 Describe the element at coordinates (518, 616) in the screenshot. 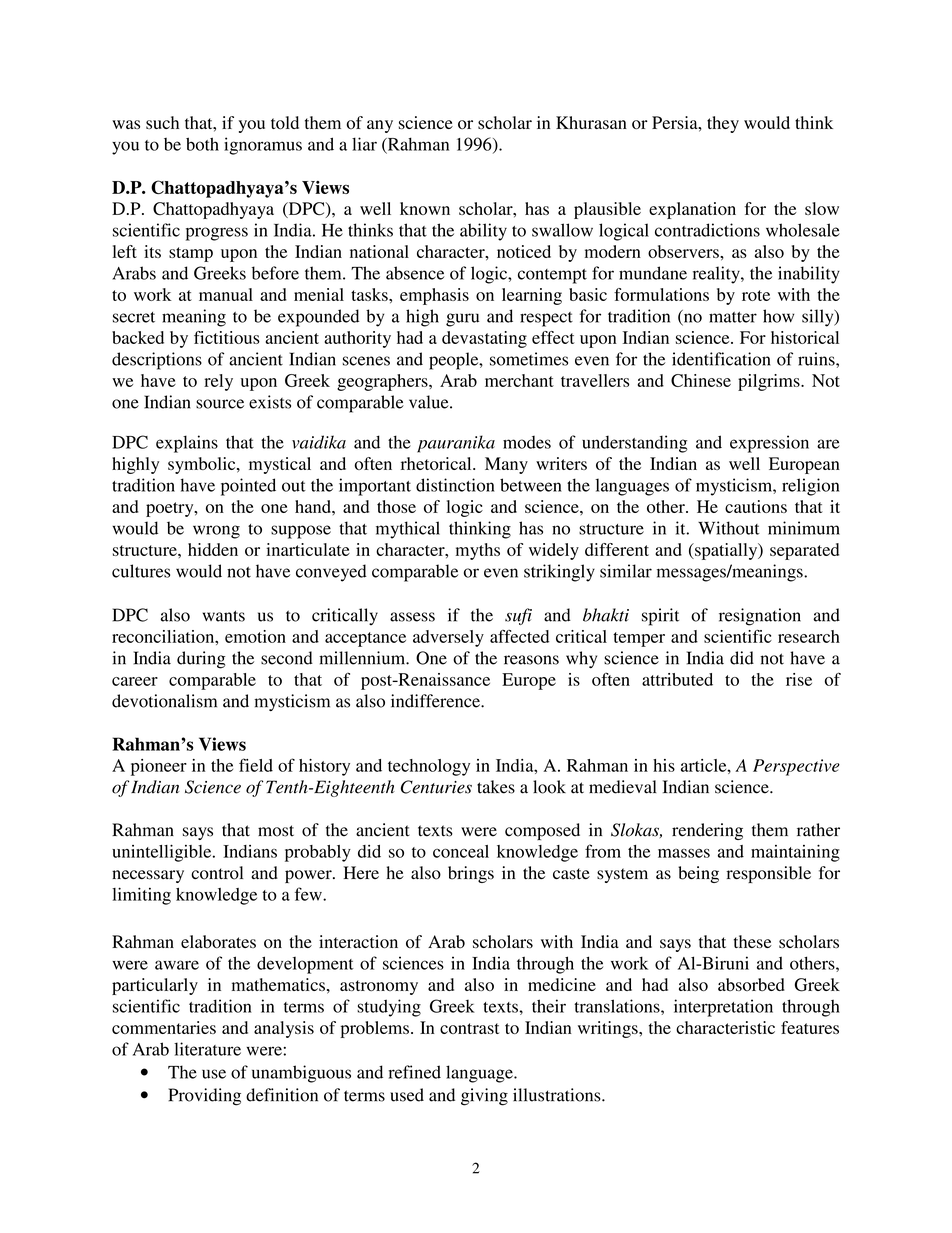

I see `sufi` at that location.
